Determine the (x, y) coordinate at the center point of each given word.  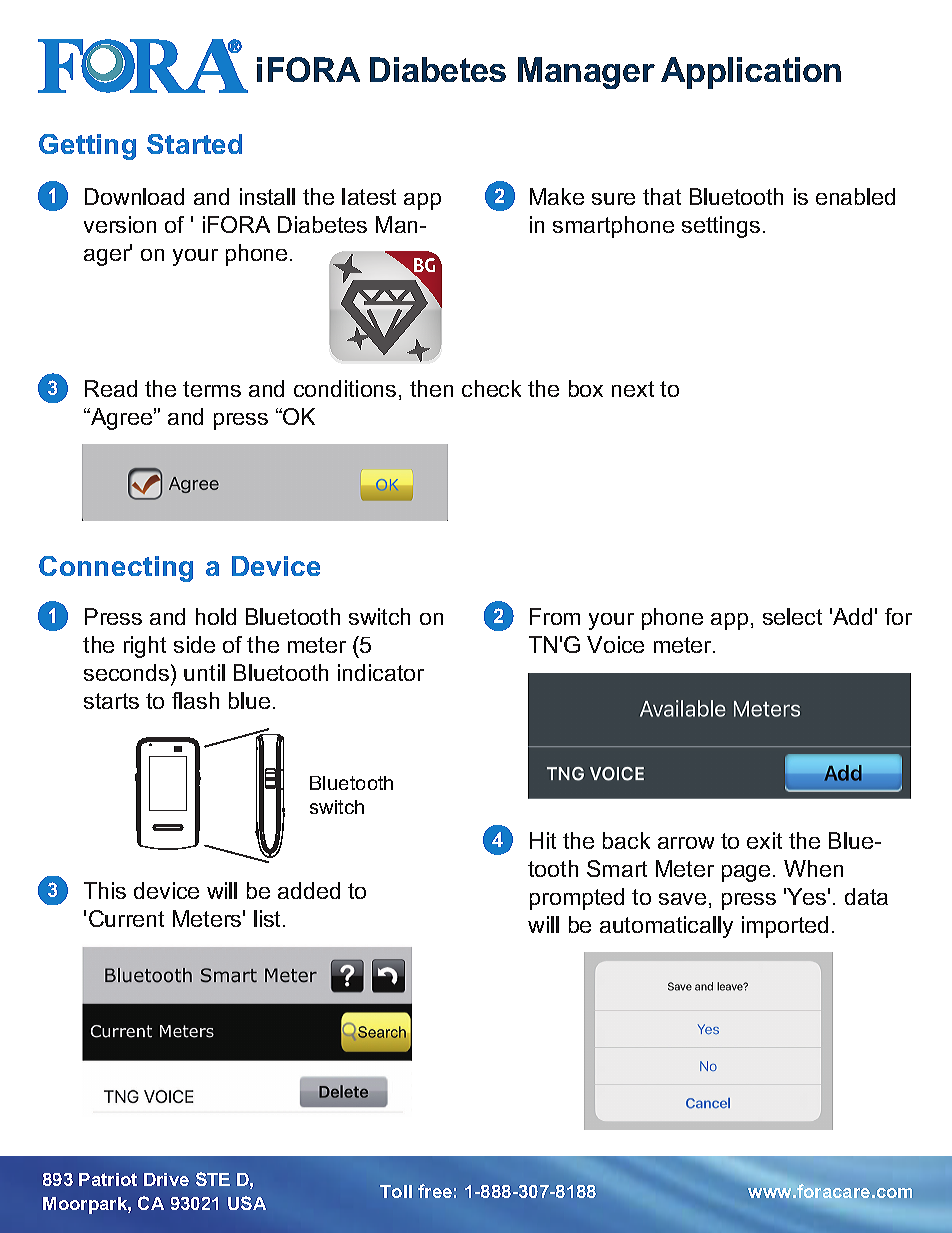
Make (557, 196)
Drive (166, 1179)
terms (212, 389)
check (491, 388)
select (792, 616)
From (555, 616)
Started (194, 144)
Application (751, 73)
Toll (396, 1191)
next (633, 389)
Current (126, 918)
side (194, 644)
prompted (577, 899)
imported (785, 927)
